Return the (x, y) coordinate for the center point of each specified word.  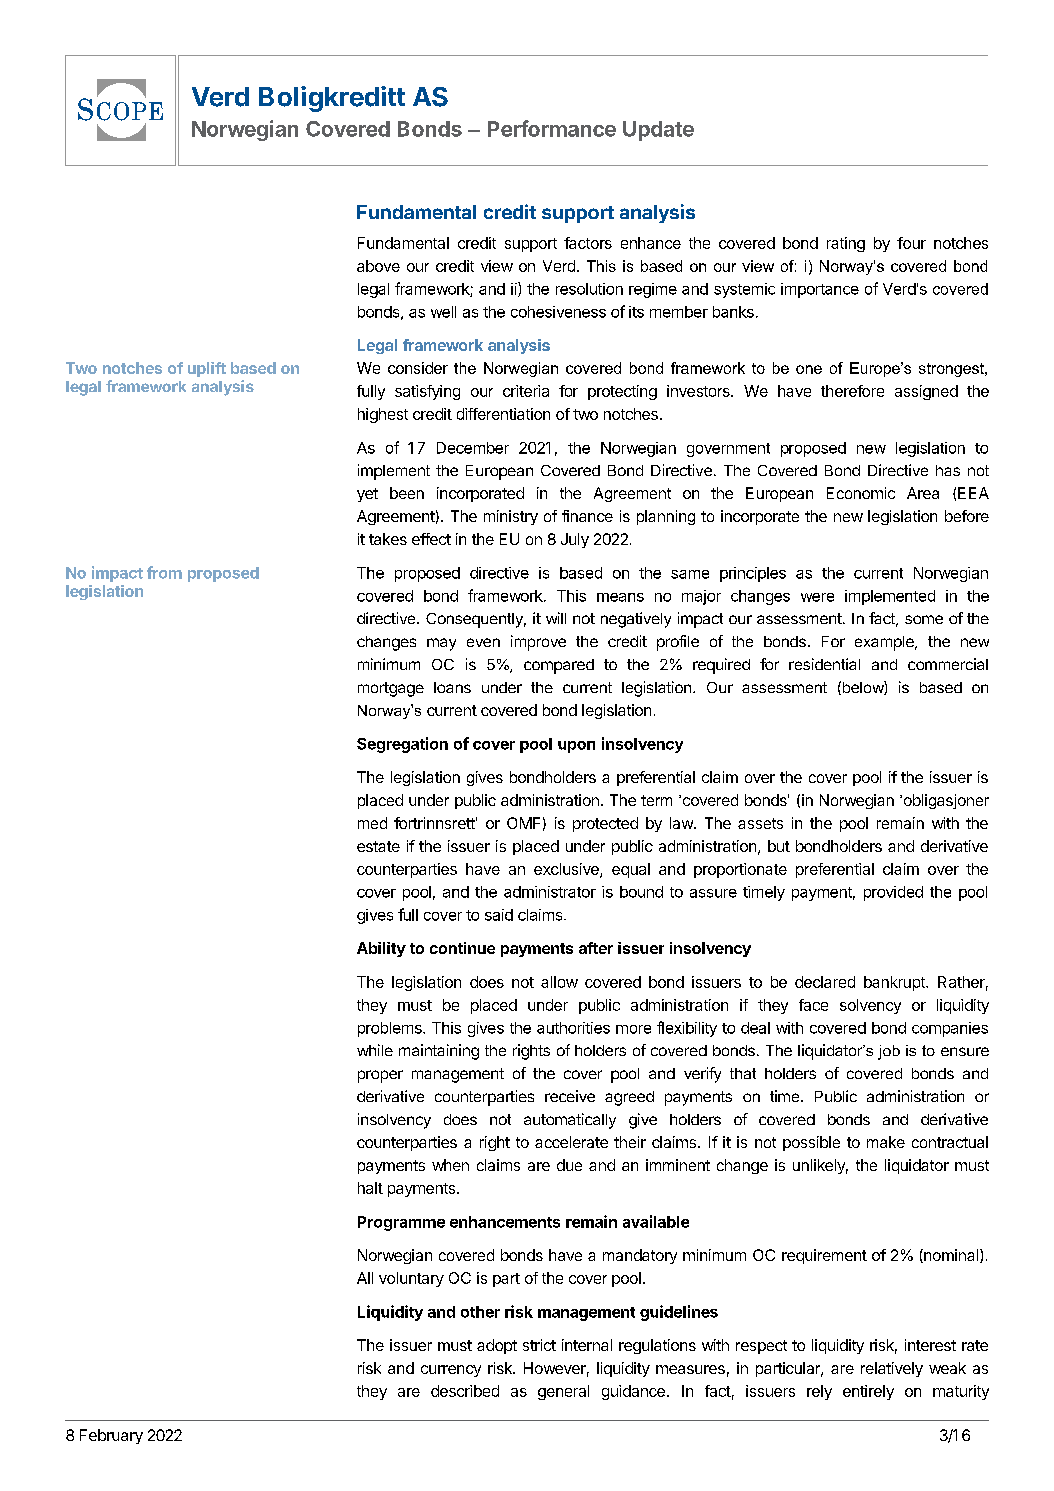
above (378, 266)
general (563, 1392)
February (111, 1436)
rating (846, 244)
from (164, 572)
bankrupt (895, 983)
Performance (552, 128)
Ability (381, 949)
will (556, 618)
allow (559, 982)
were (817, 597)
